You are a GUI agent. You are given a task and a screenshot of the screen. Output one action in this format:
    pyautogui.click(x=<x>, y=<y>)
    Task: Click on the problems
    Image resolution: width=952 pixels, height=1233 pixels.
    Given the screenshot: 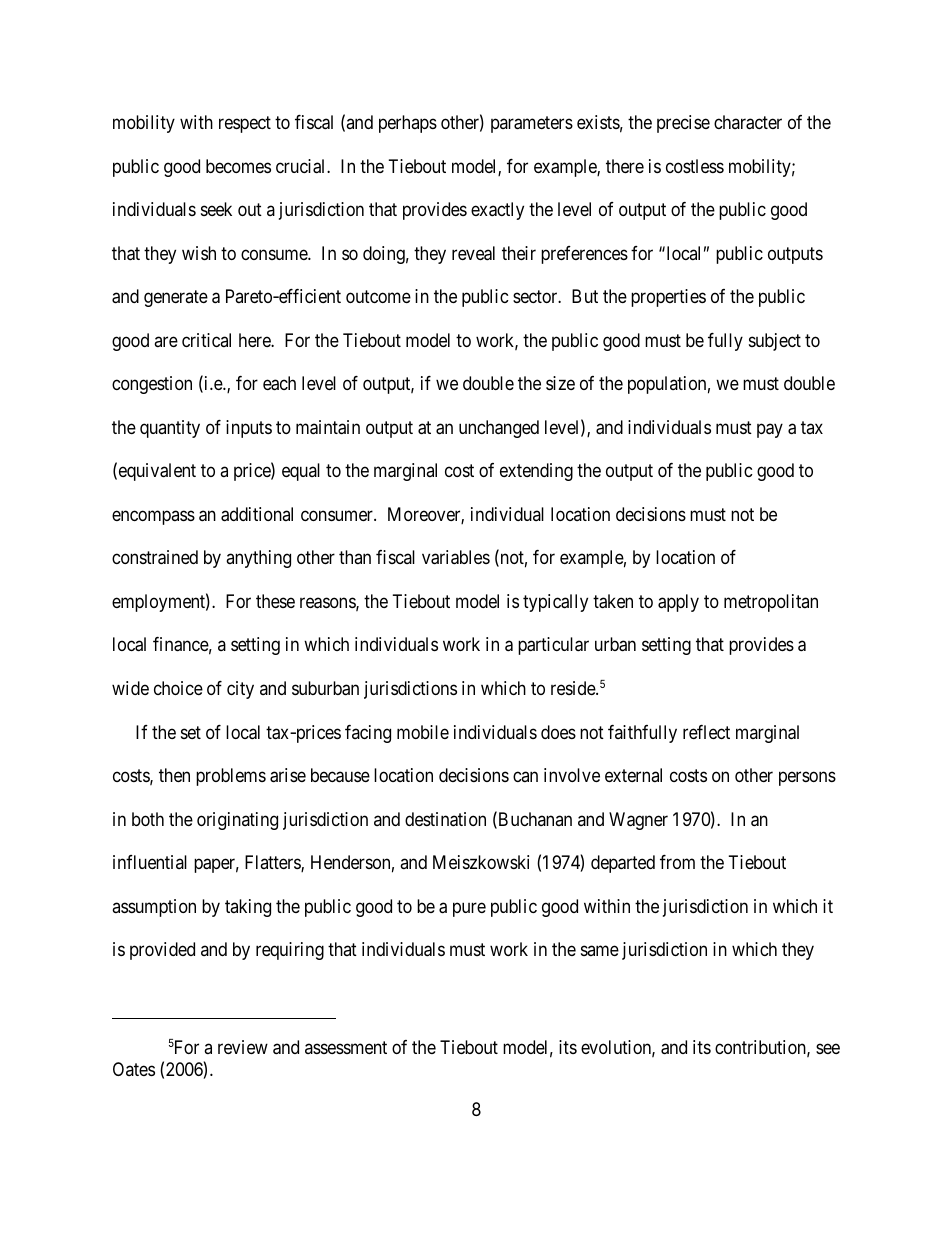 What is the action you would take?
    pyautogui.click(x=231, y=777)
